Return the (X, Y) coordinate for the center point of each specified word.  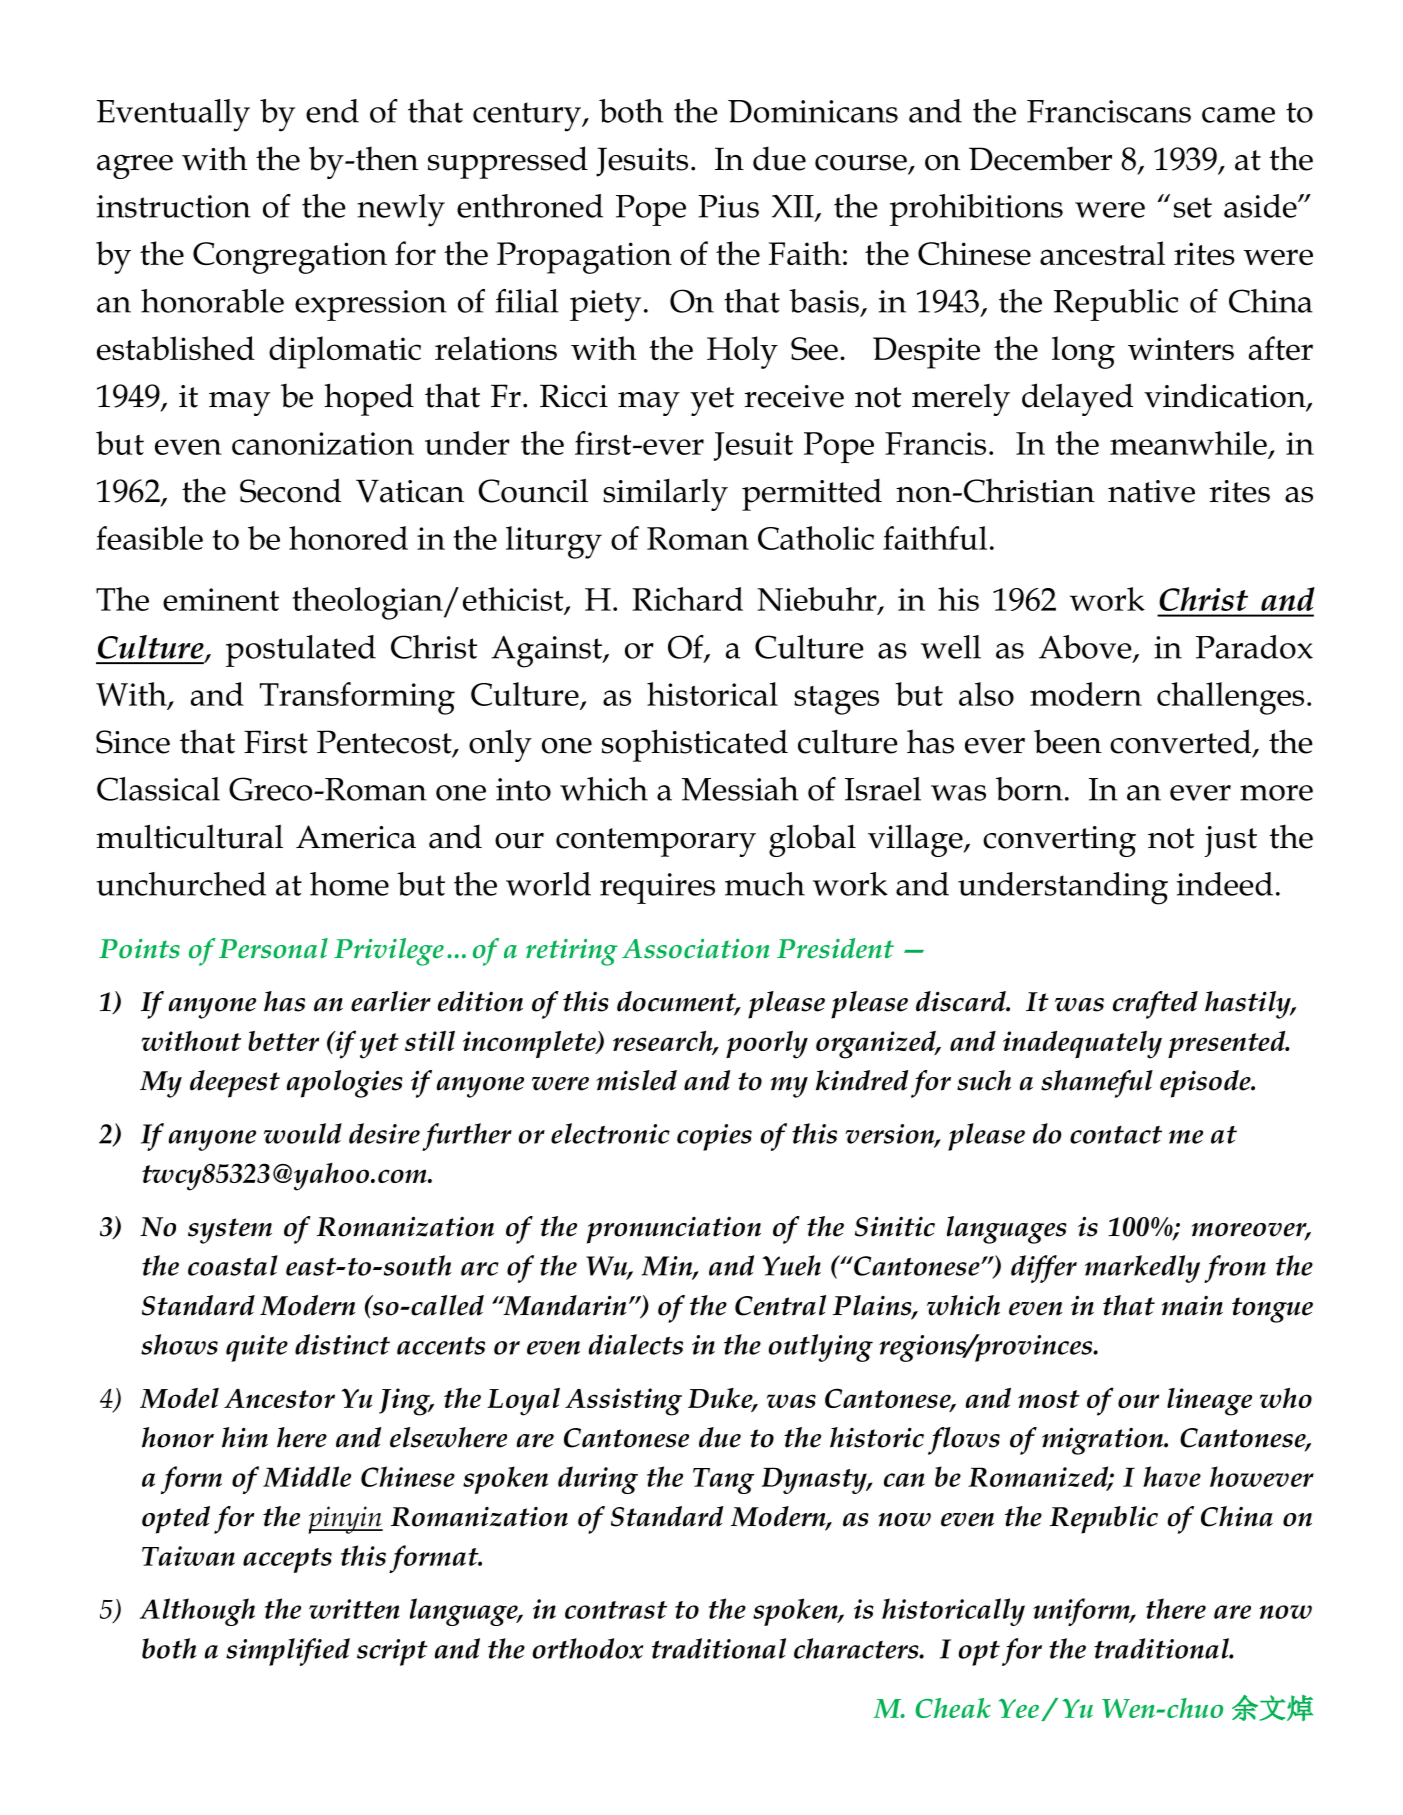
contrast (616, 1610)
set (1193, 207)
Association (696, 949)
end (332, 111)
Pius (728, 206)
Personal (273, 948)
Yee (1019, 1708)
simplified (288, 1652)
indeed (1225, 884)
